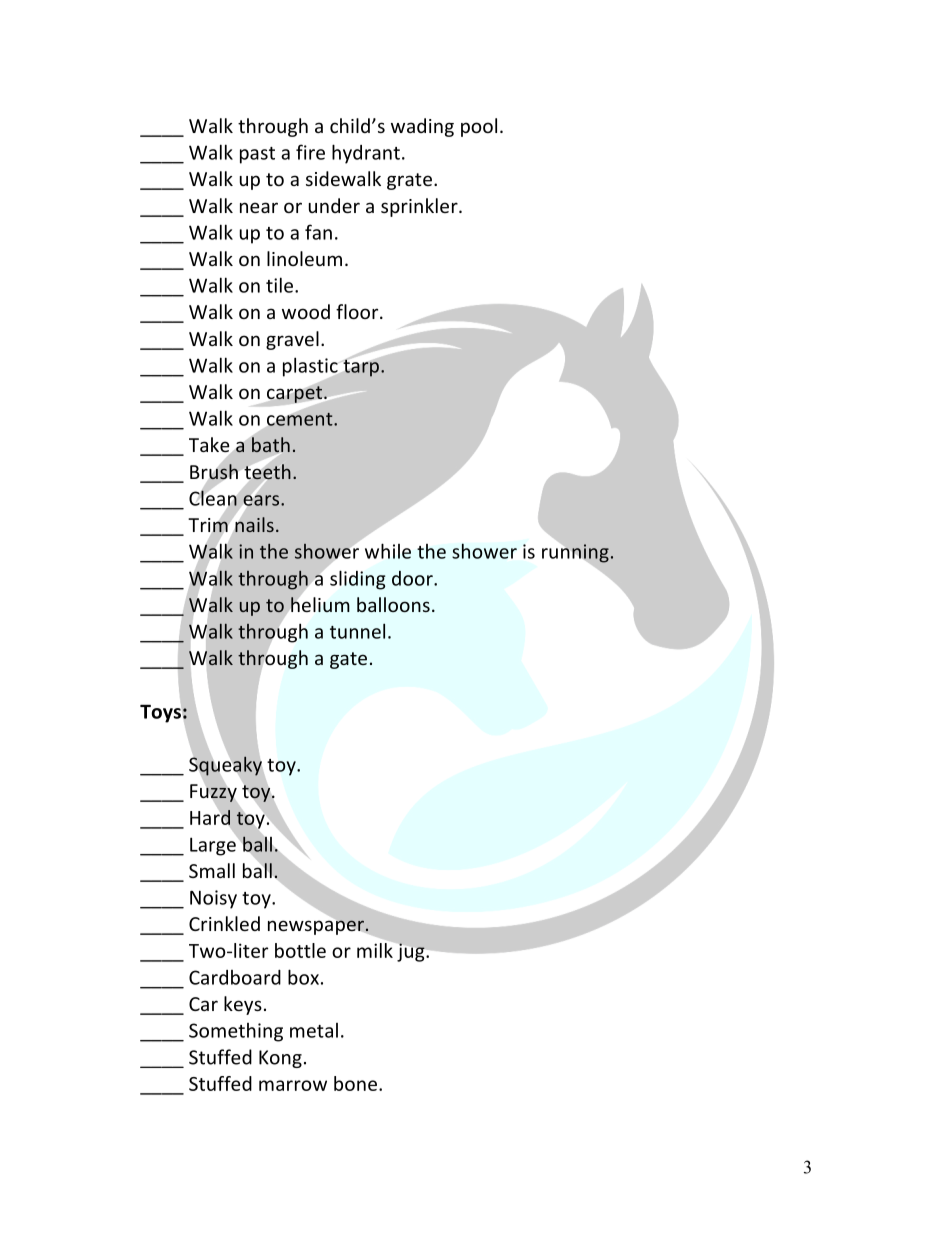 The height and width of the image is (1233, 952). What do you see at coordinates (355, 1083) in the image?
I see `bone` at bounding box center [355, 1083].
